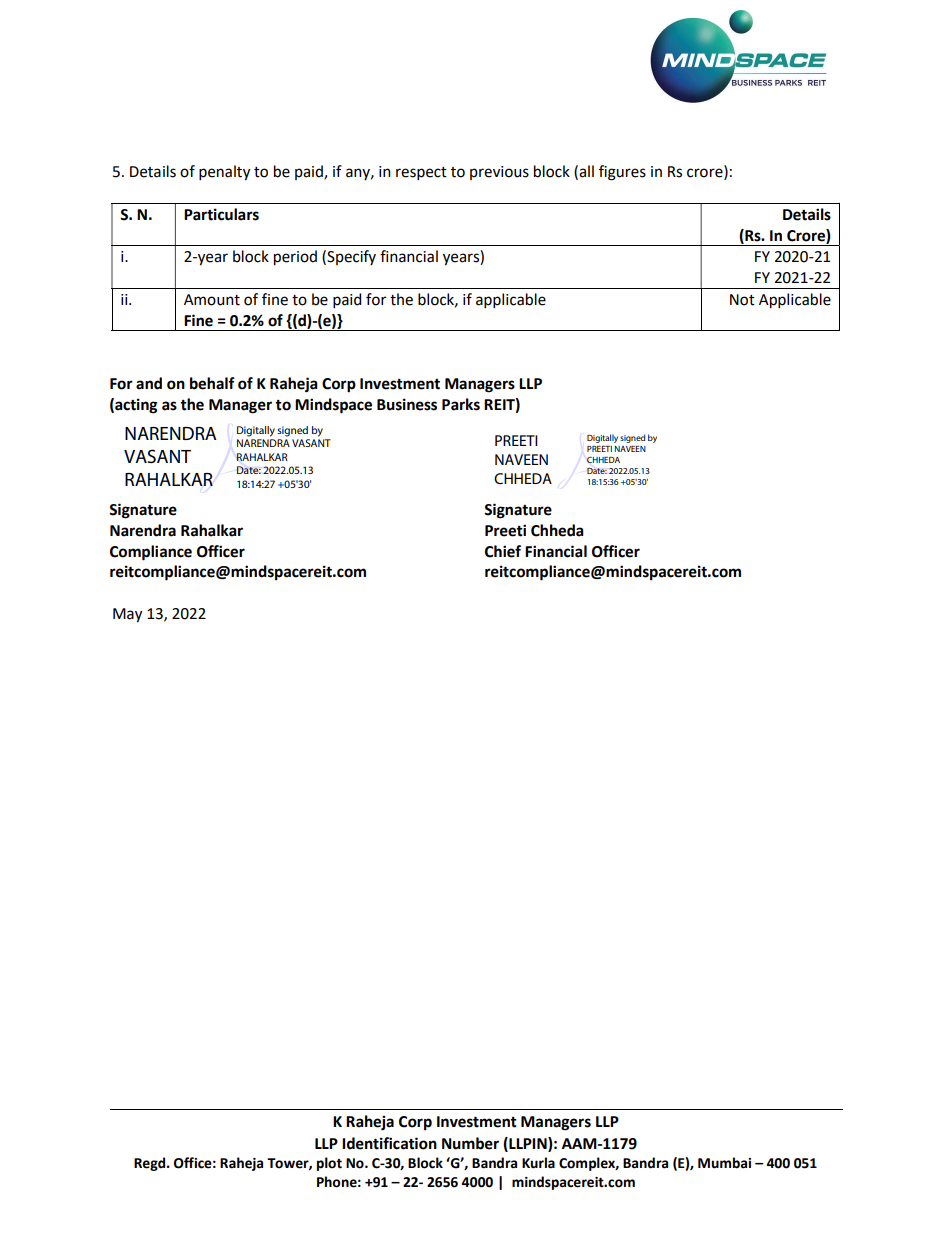 This page has height=1233, width=952. Describe the element at coordinates (389, 1143) in the page. I see `Identification` at that location.
